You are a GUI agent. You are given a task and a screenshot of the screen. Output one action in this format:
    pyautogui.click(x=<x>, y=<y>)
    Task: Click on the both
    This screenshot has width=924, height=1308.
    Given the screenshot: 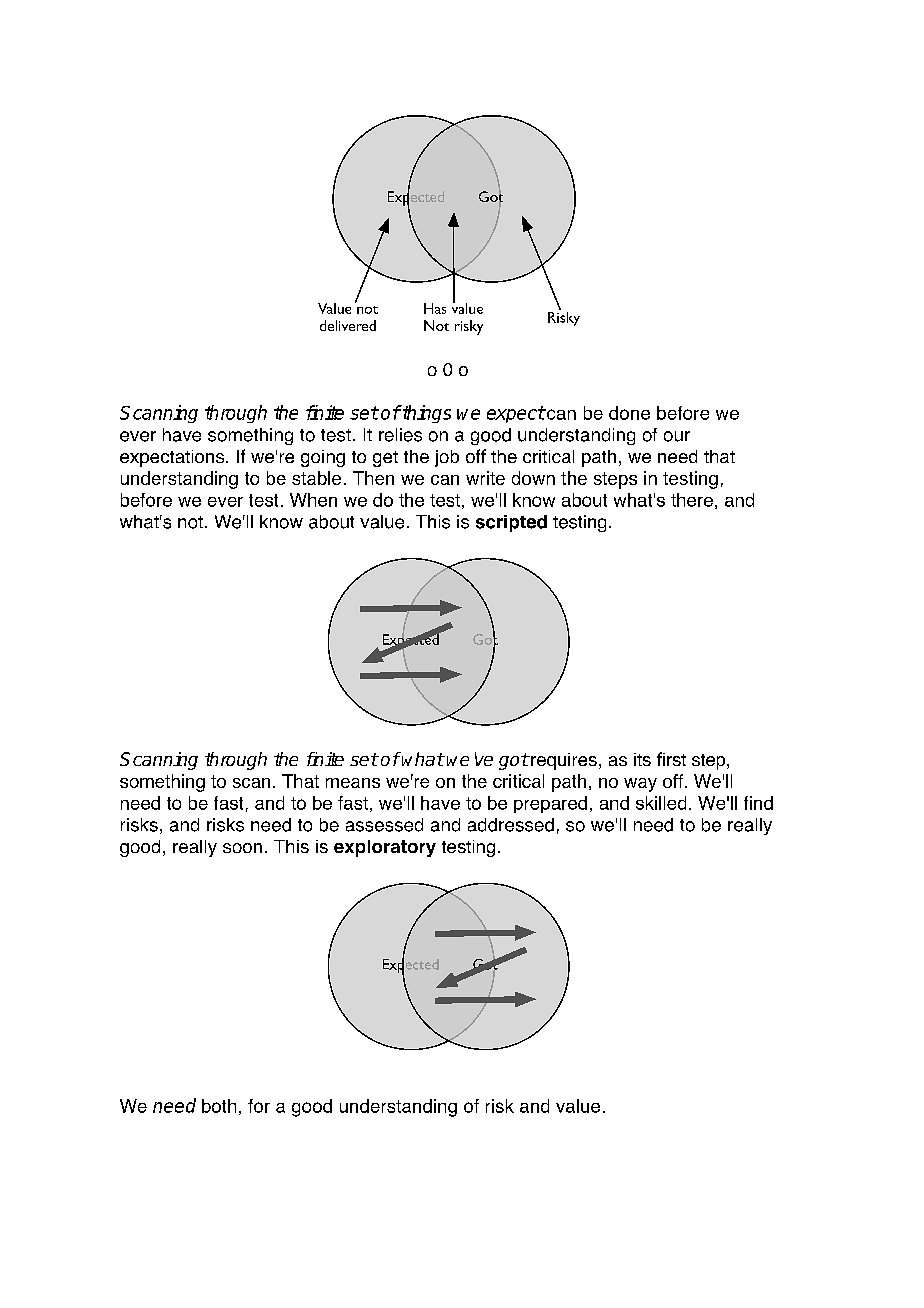 What is the action you would take?
    pyautogui.click(x=219, y=1106)
